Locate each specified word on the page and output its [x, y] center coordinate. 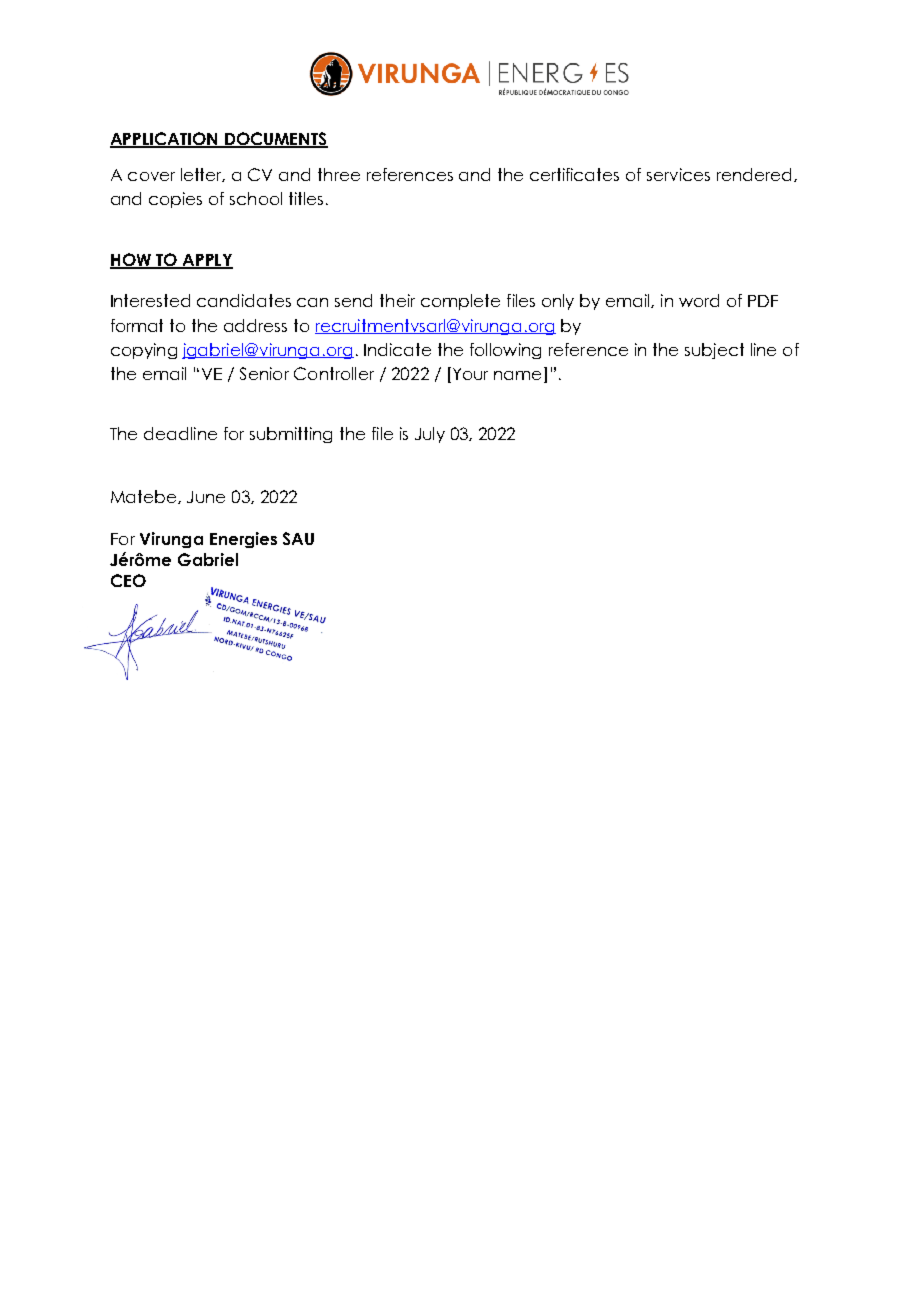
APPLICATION [165, 139]
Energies [243, 540]
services [678, 174]
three [339, 174]
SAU [298, 538]
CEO [128, 580]
